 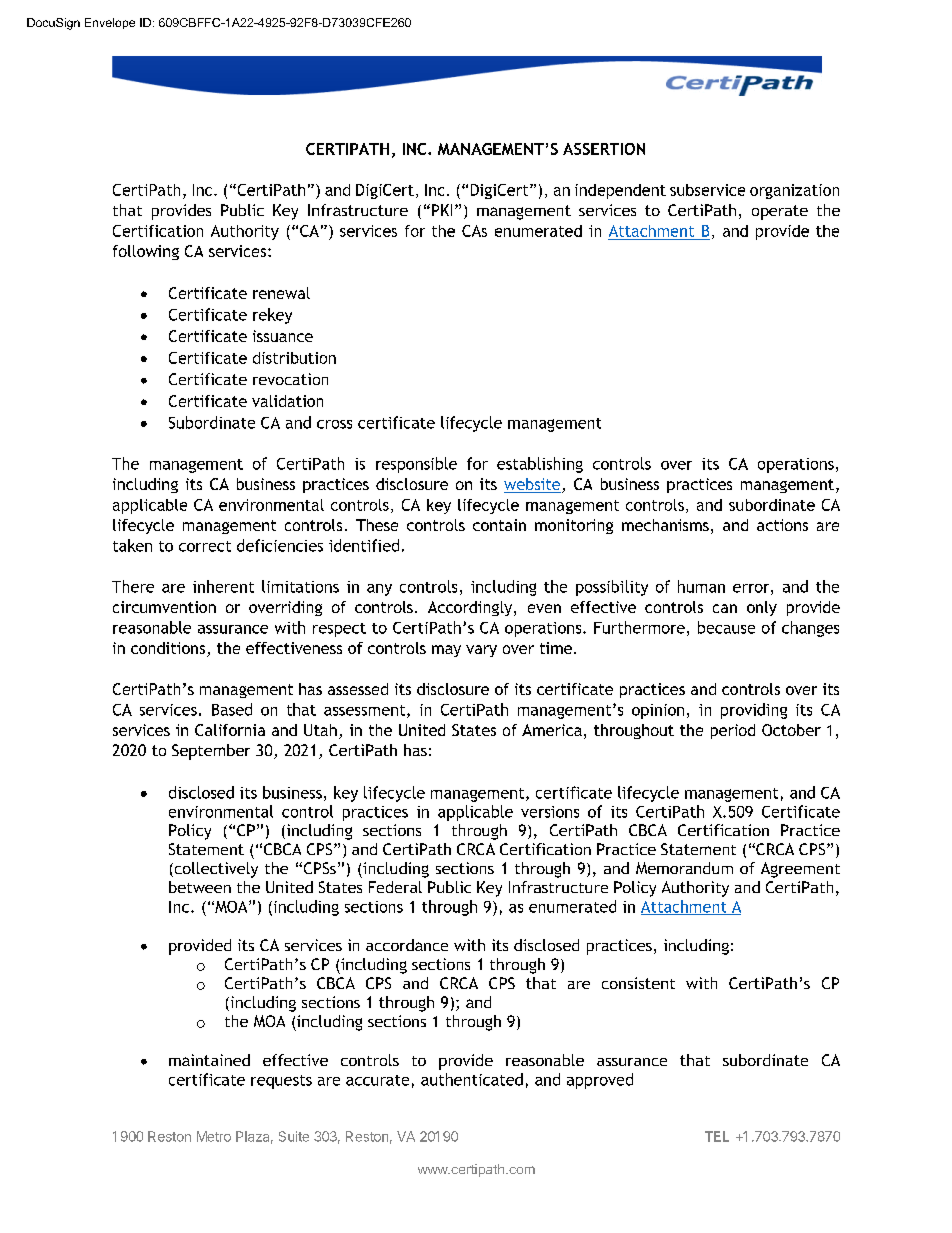 I want to click on following, so click(x=146, y=252).
